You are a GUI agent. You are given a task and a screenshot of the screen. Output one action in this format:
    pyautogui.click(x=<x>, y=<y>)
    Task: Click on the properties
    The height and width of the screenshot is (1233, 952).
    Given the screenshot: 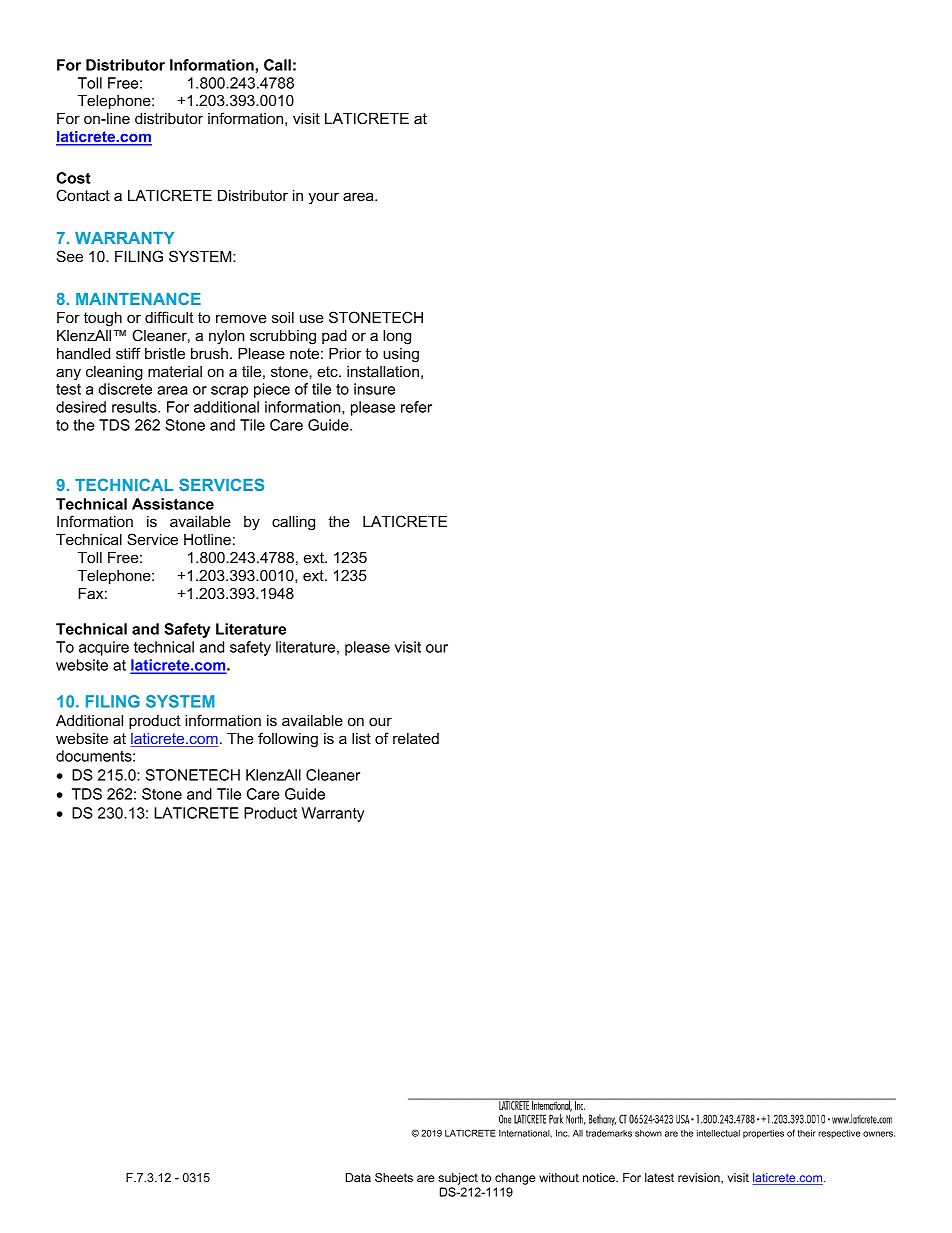 What is the action you would take?
    pyautogui.click(x=763, y=1134)
